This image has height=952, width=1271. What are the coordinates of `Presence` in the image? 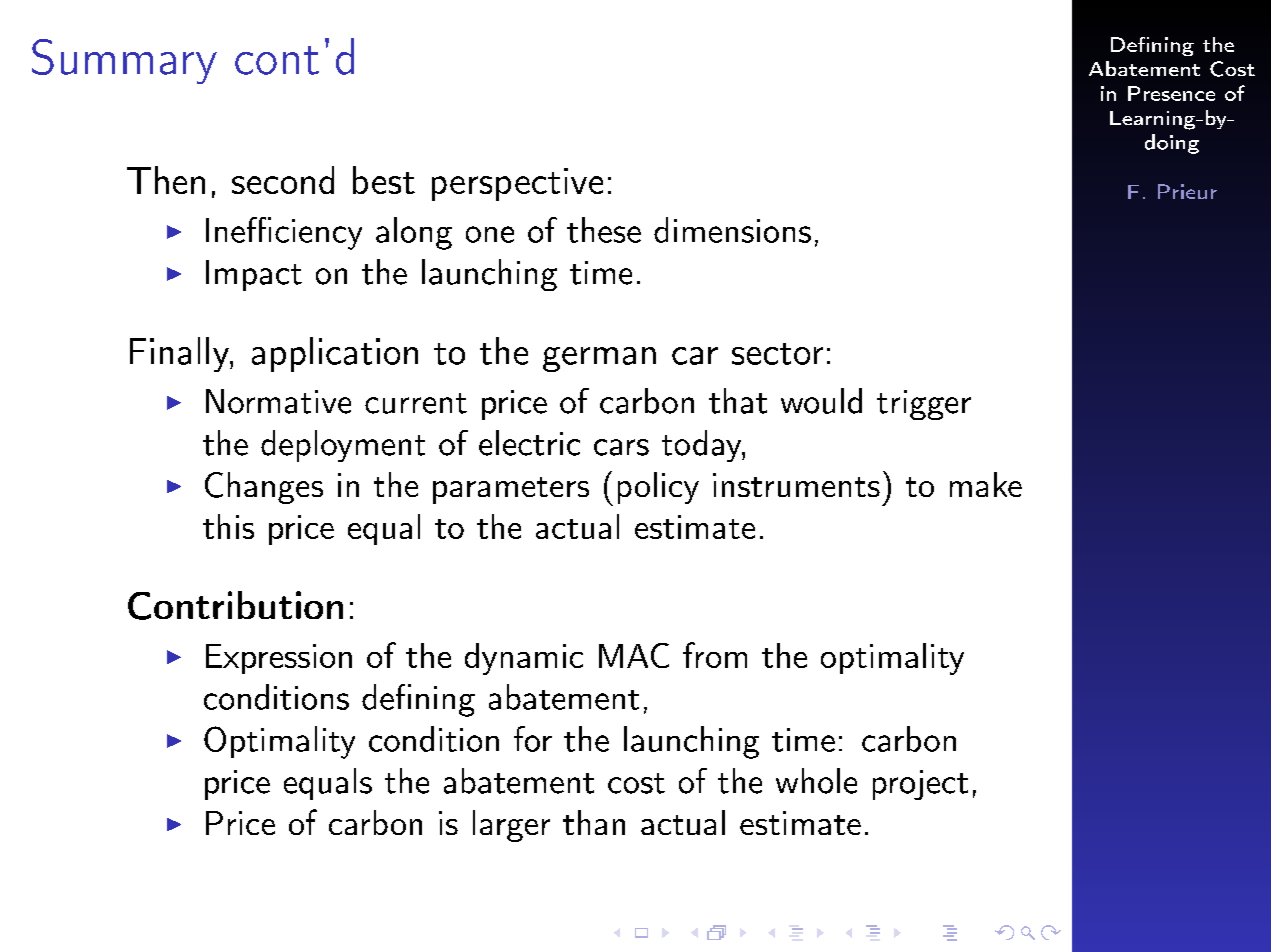 It's located at (1171, 93).
